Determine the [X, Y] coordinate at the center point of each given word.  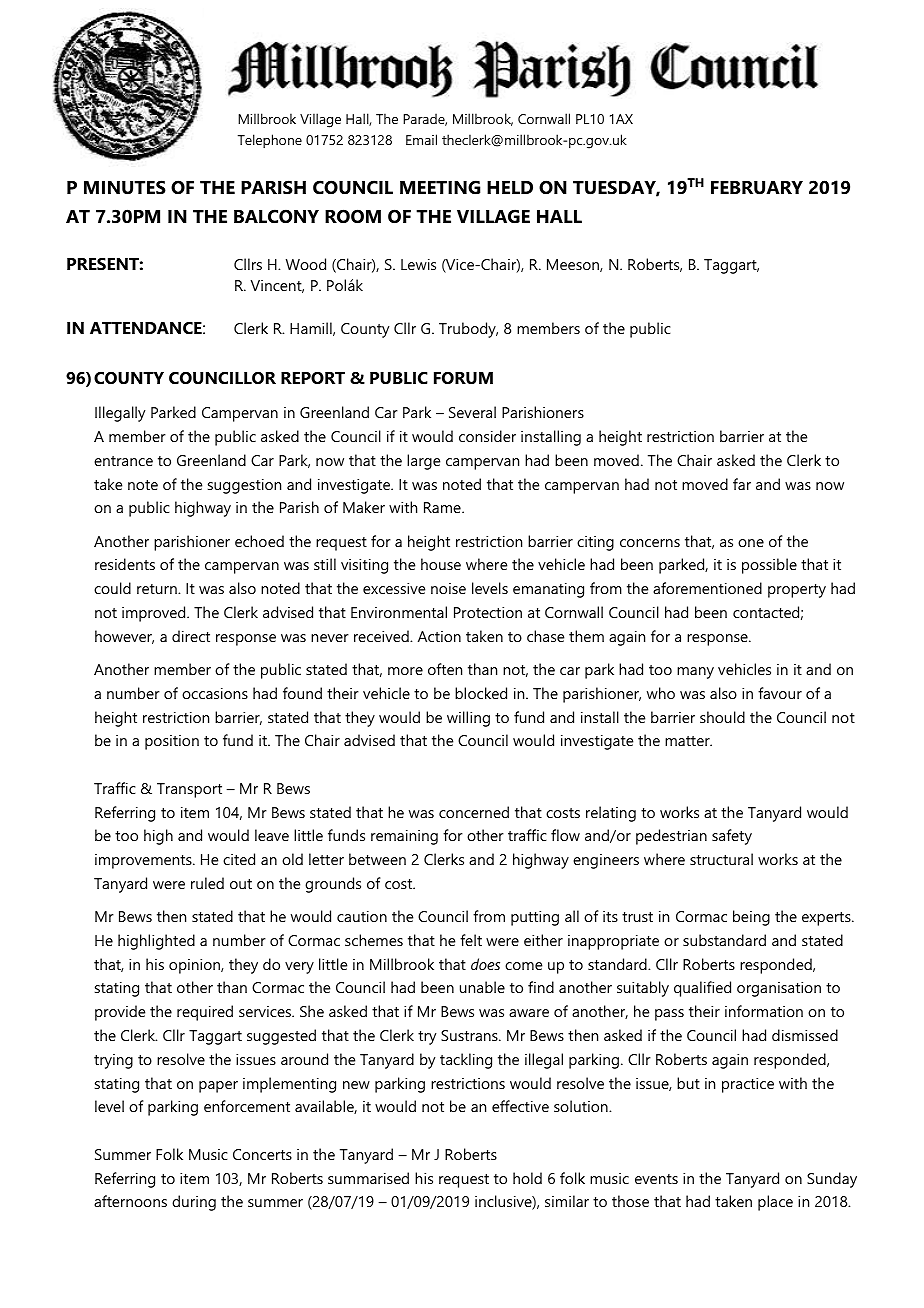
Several [472, 412]
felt [471, 940]
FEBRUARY [757, 188]
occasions [215, 693]
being [751, 918]
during [194, 1203]
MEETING [440, 187]
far [742, 484]
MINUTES [125, 187]
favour [780, 693]
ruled [207, 883]
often [445, 669]
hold [527, 1178]
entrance [123, 461]
